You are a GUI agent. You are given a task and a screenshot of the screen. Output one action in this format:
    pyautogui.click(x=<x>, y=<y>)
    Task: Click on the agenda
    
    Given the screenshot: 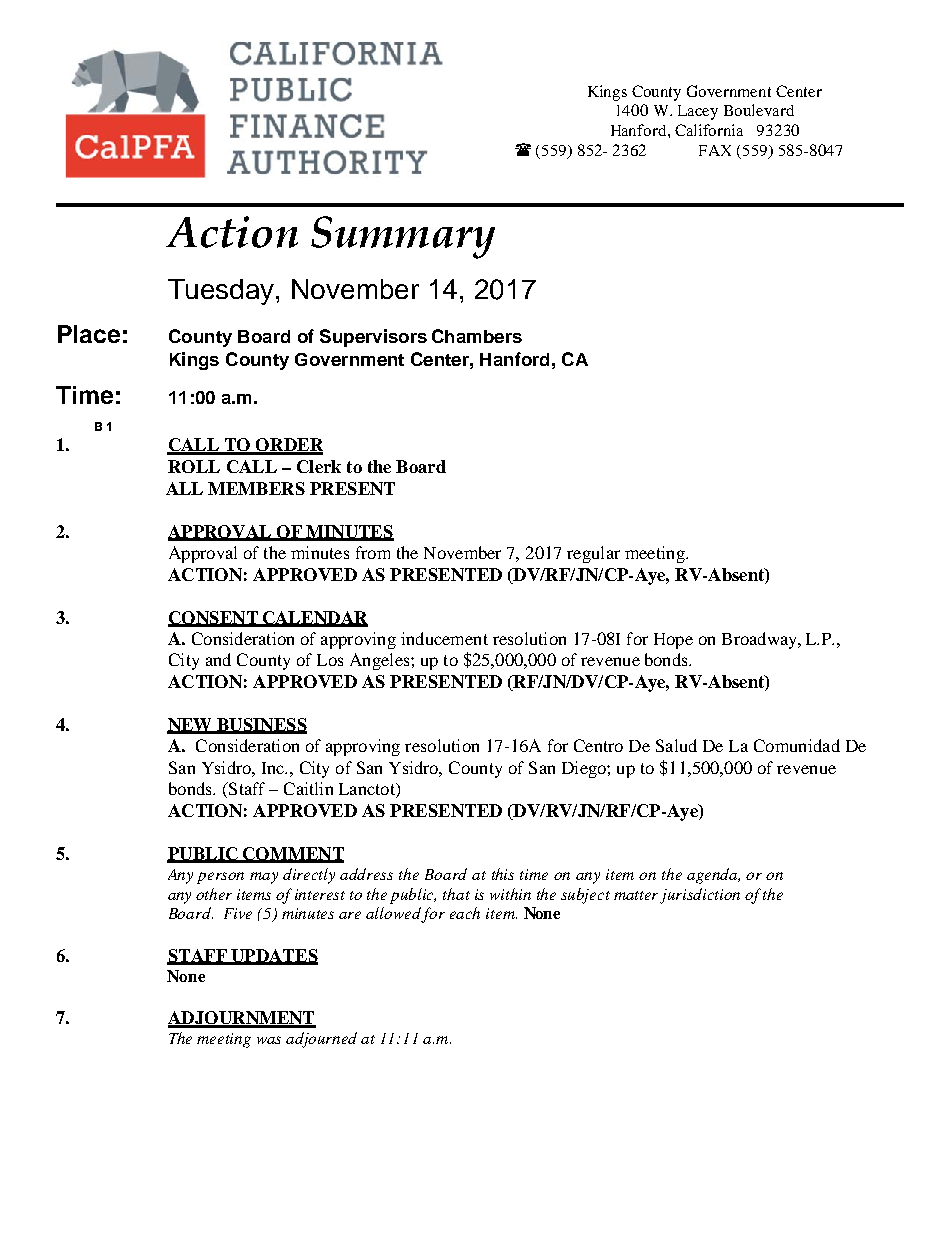 What is the action you would take?
    pyautogui.click(x=713, y=876)
